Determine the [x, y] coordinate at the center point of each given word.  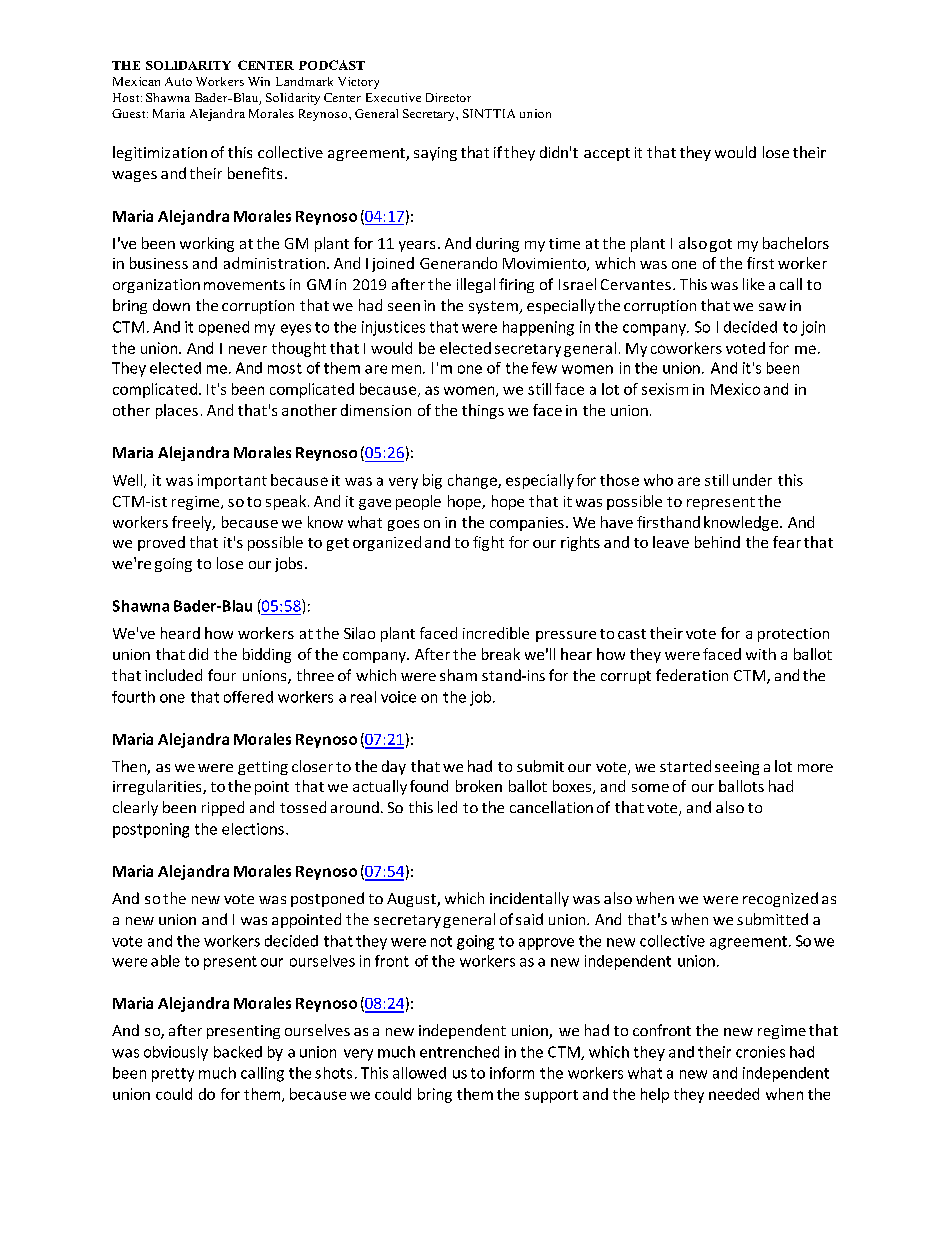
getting [263, 768]
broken [479, 786]
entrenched [459, 1052]
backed [238, 1052]
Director [448, 97]
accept [607, 154]
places [177, 411]
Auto [178, 81]
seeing [737, 768]
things [483, 411]
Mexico [735, 389]
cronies [760, 1052]
